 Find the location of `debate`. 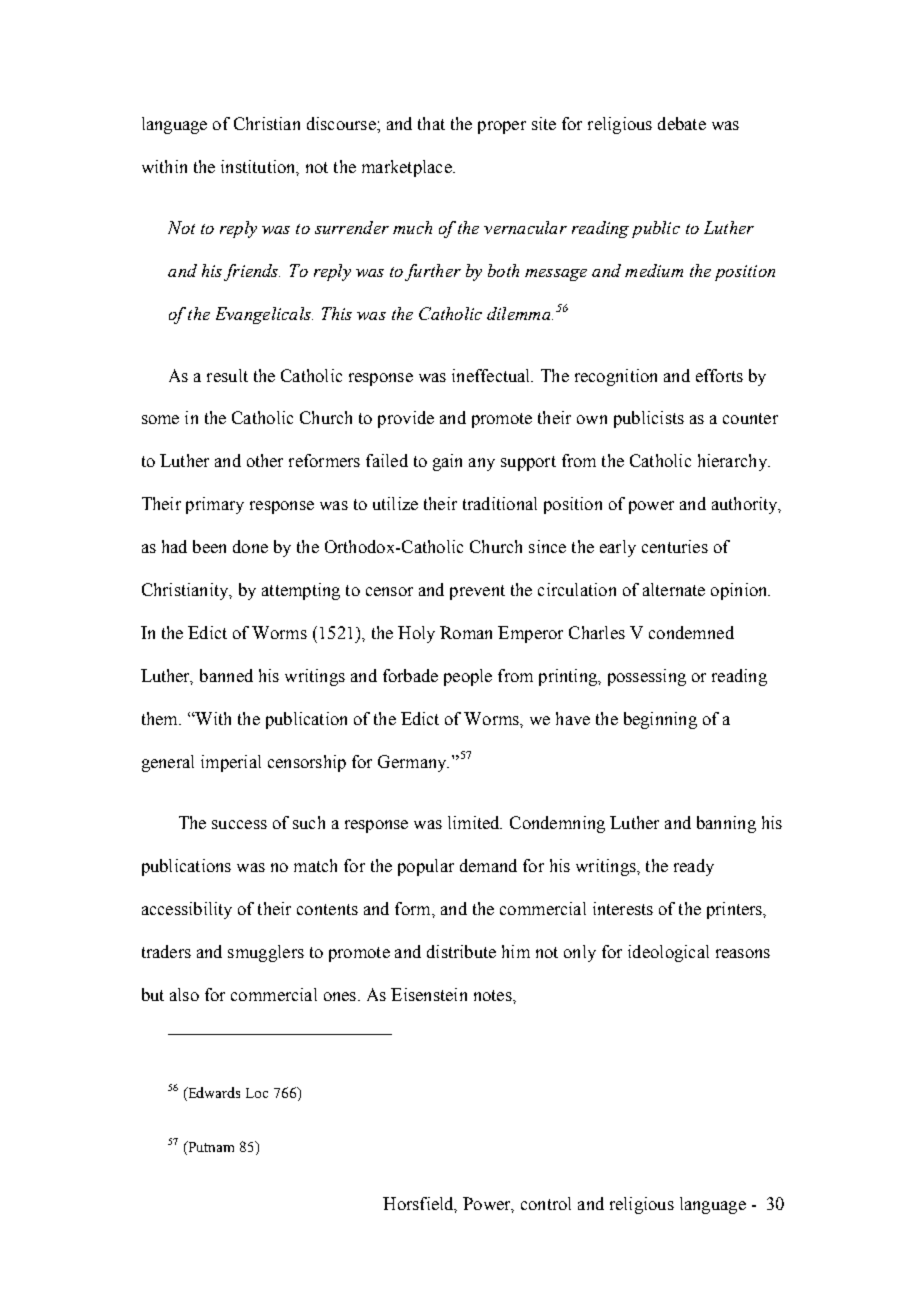

debate is located at coordinates (682, 123).
